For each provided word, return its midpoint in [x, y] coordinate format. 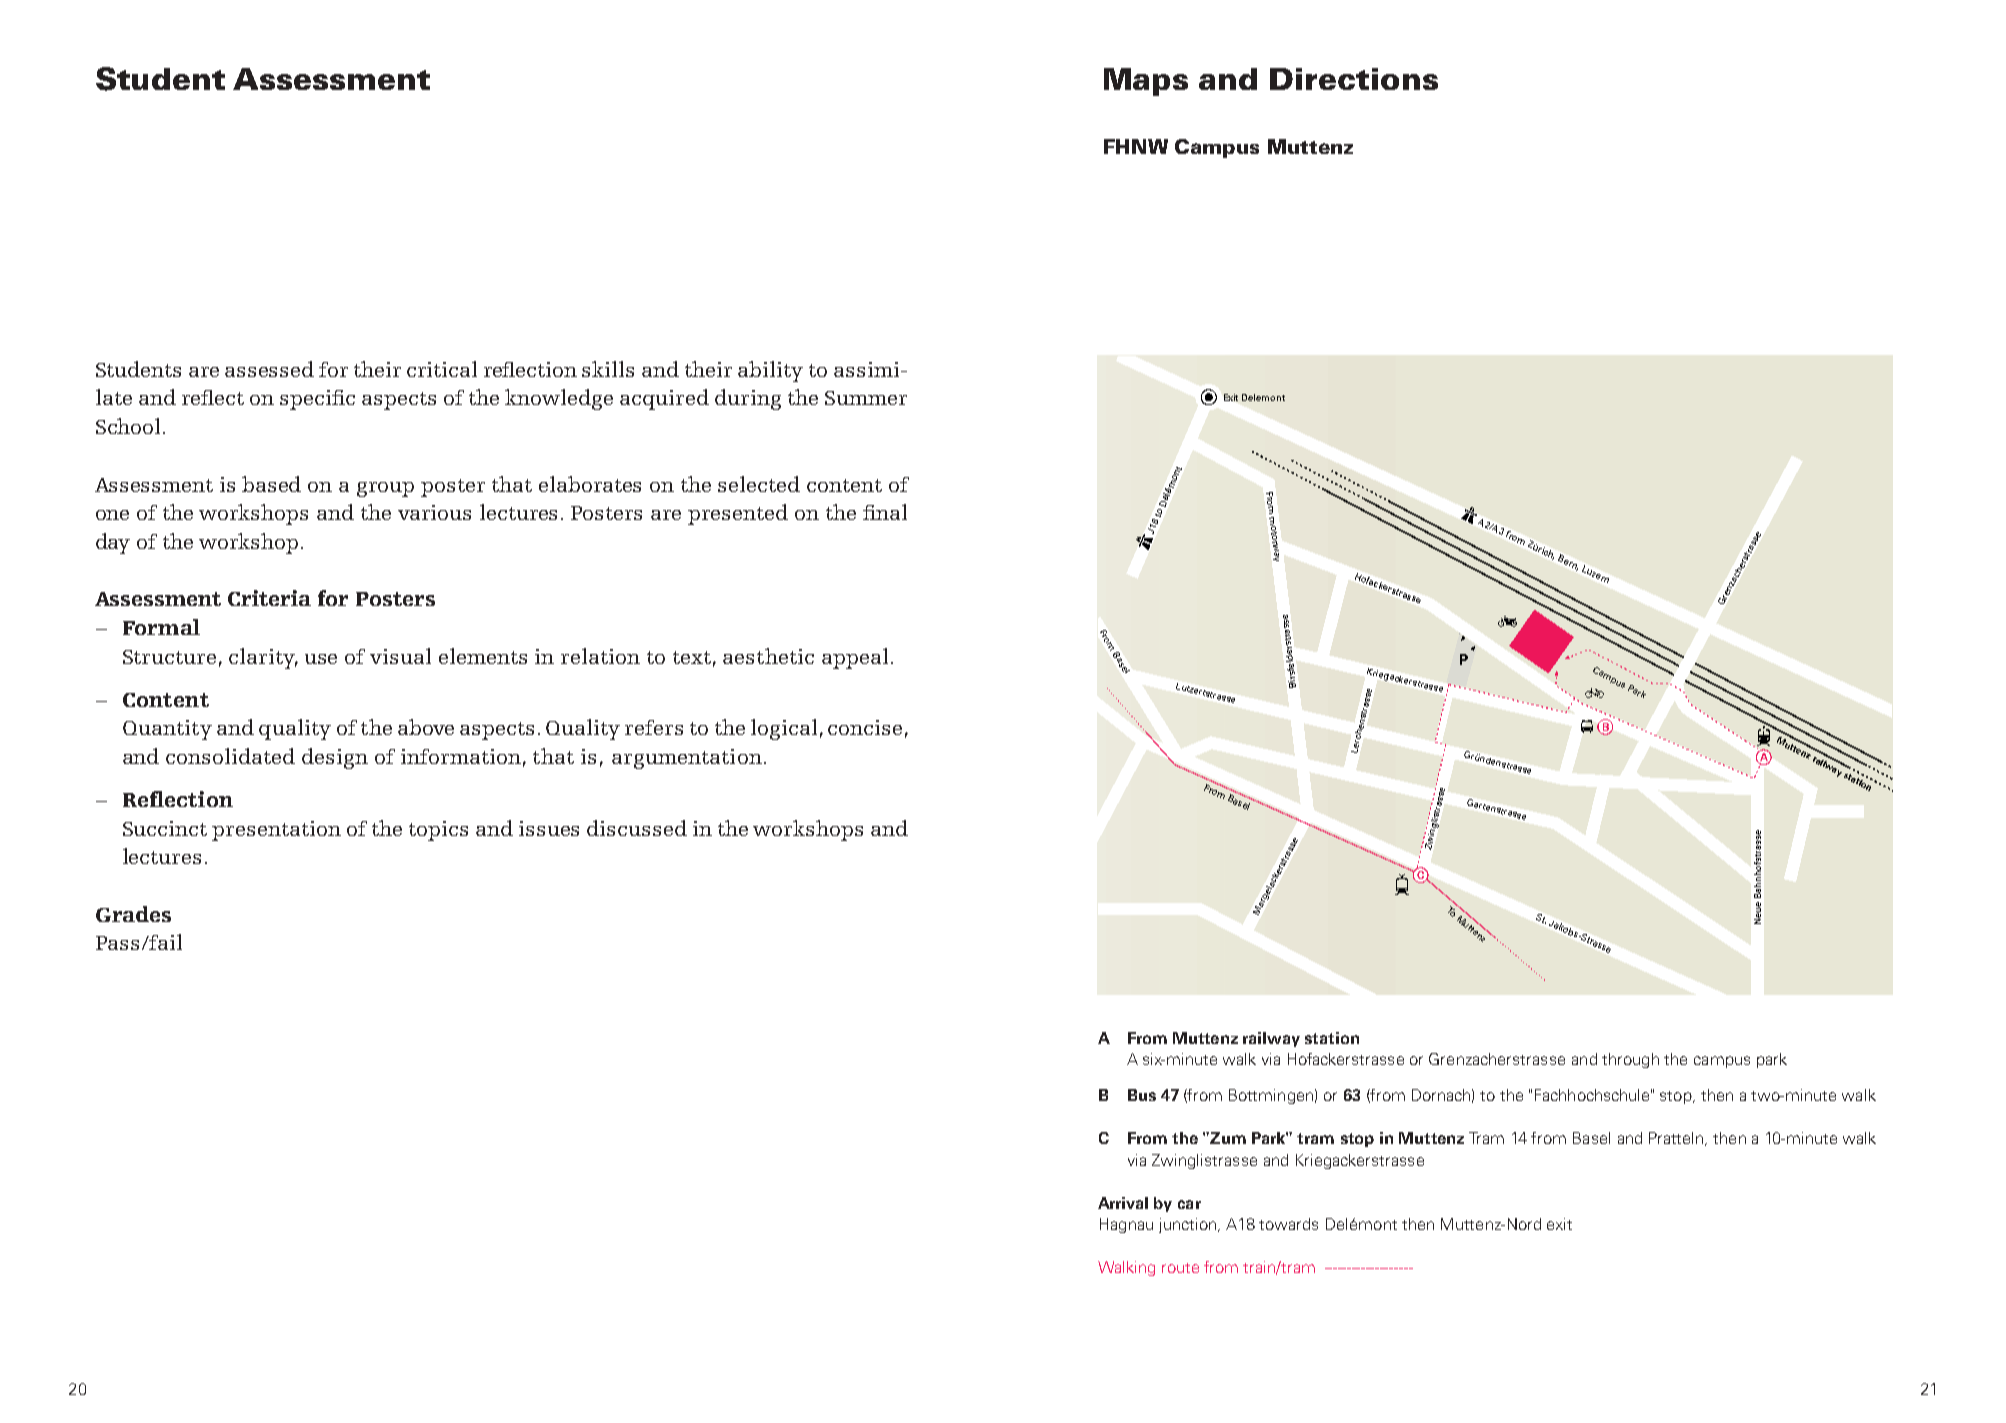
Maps [1146, 82]
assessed [269, 369]
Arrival [1123, 1203]
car [1189, 1204]
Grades [133, 914]
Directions [1354, 79]
